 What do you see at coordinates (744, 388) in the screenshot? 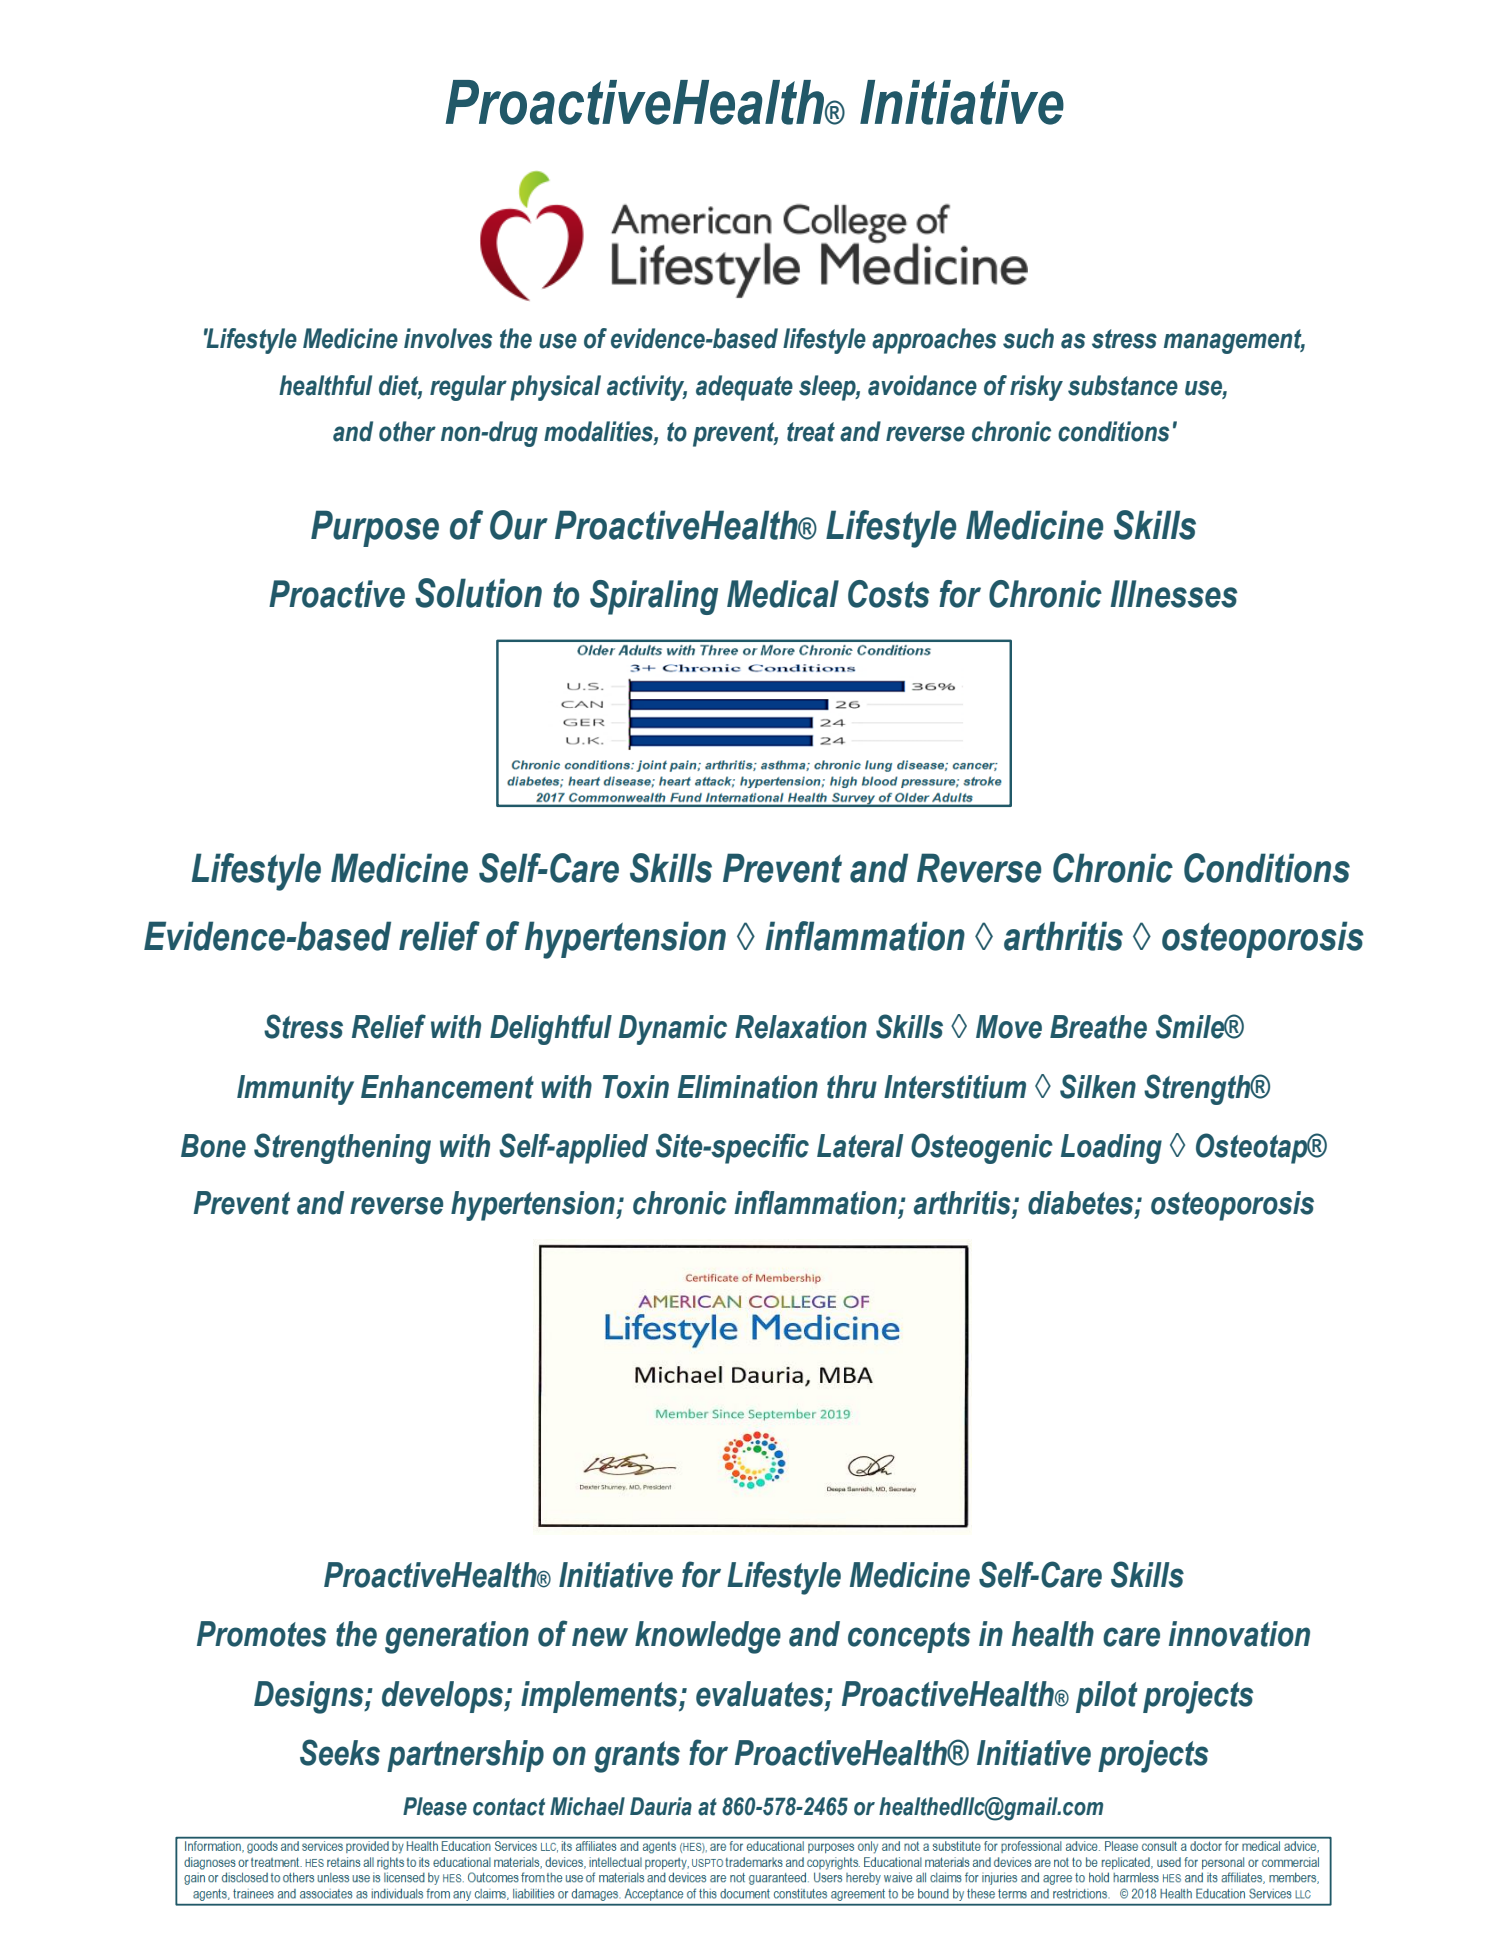
I see `adequate` at bounding box center [744, 388].
